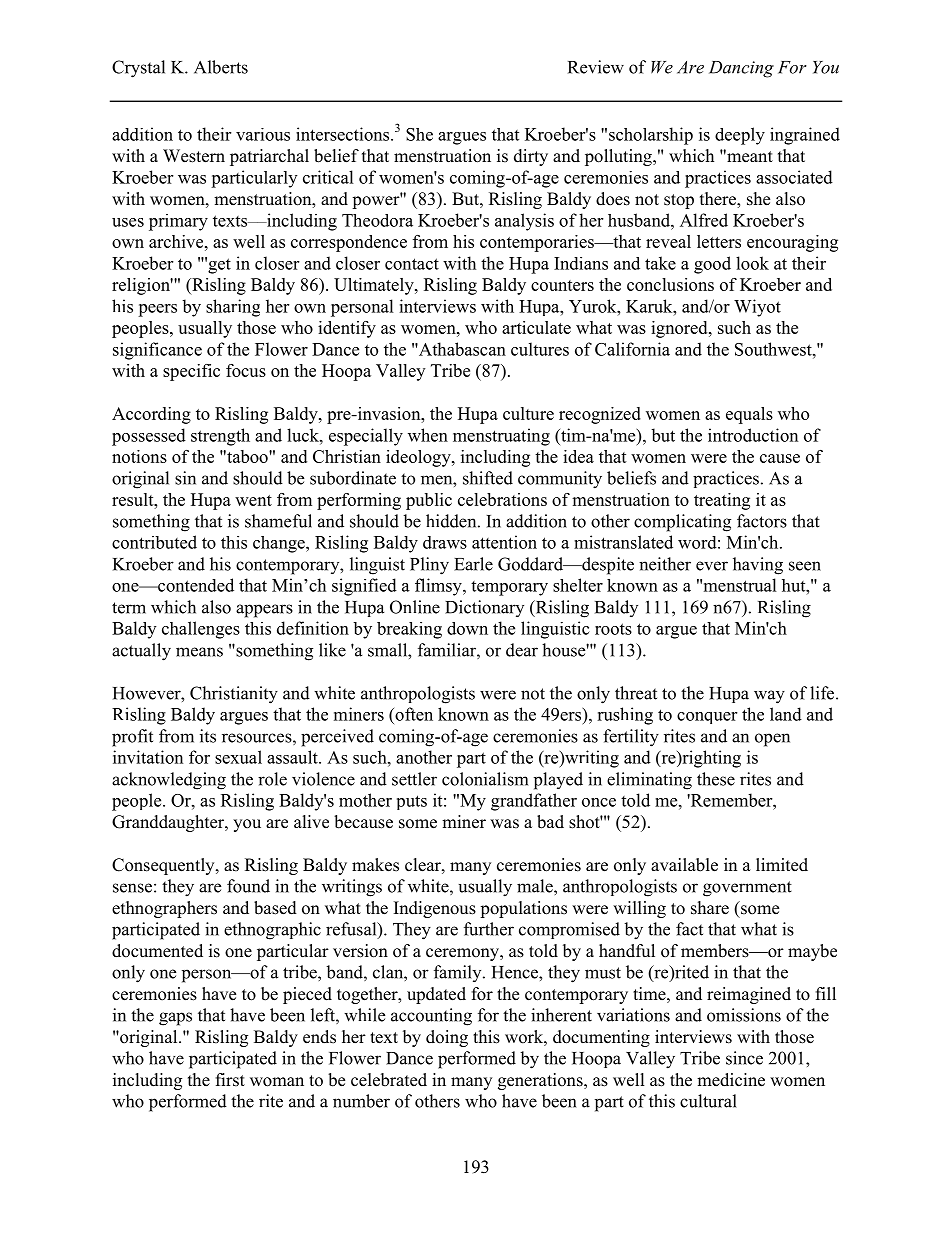  What do you see at coordinates (221, 67) in the screenshot?
I see `Alberts` at bounding box center [221, 67].
